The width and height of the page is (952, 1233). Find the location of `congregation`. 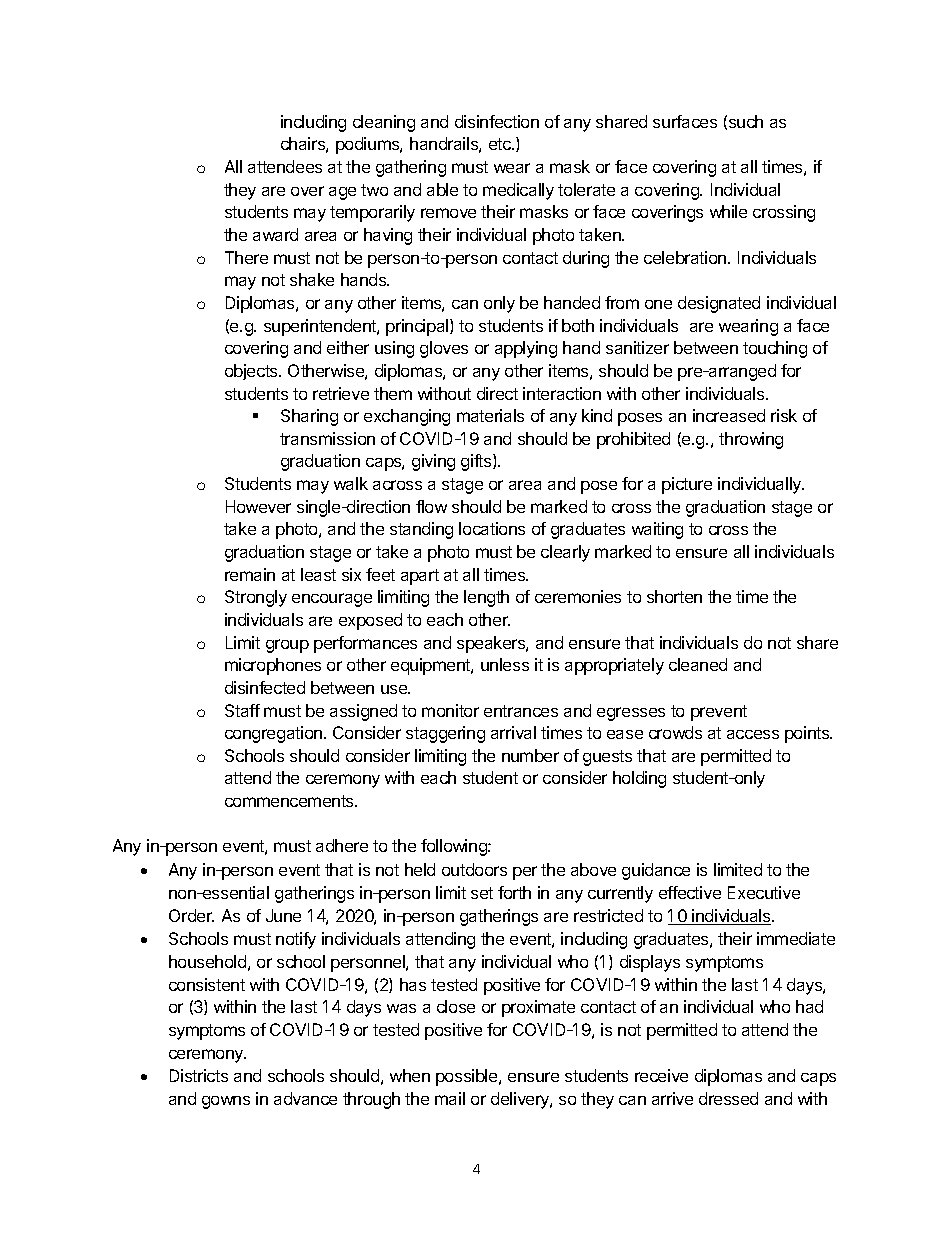

congregation is located at coordinates (275, 734).
